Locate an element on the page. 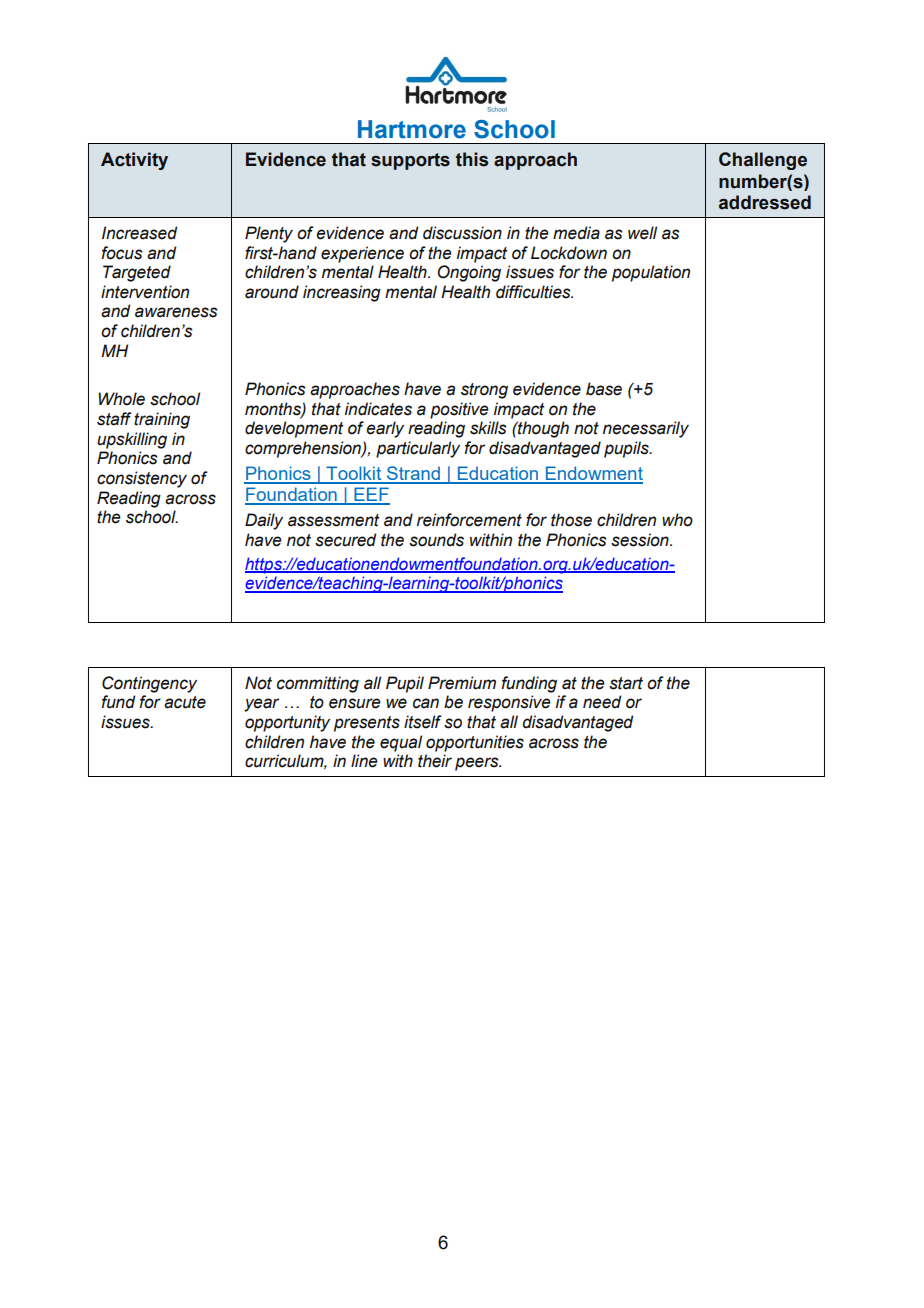 Image resolution: width=924 pixels, height=1308 pixels. their is located at coordinates (435, 761).
